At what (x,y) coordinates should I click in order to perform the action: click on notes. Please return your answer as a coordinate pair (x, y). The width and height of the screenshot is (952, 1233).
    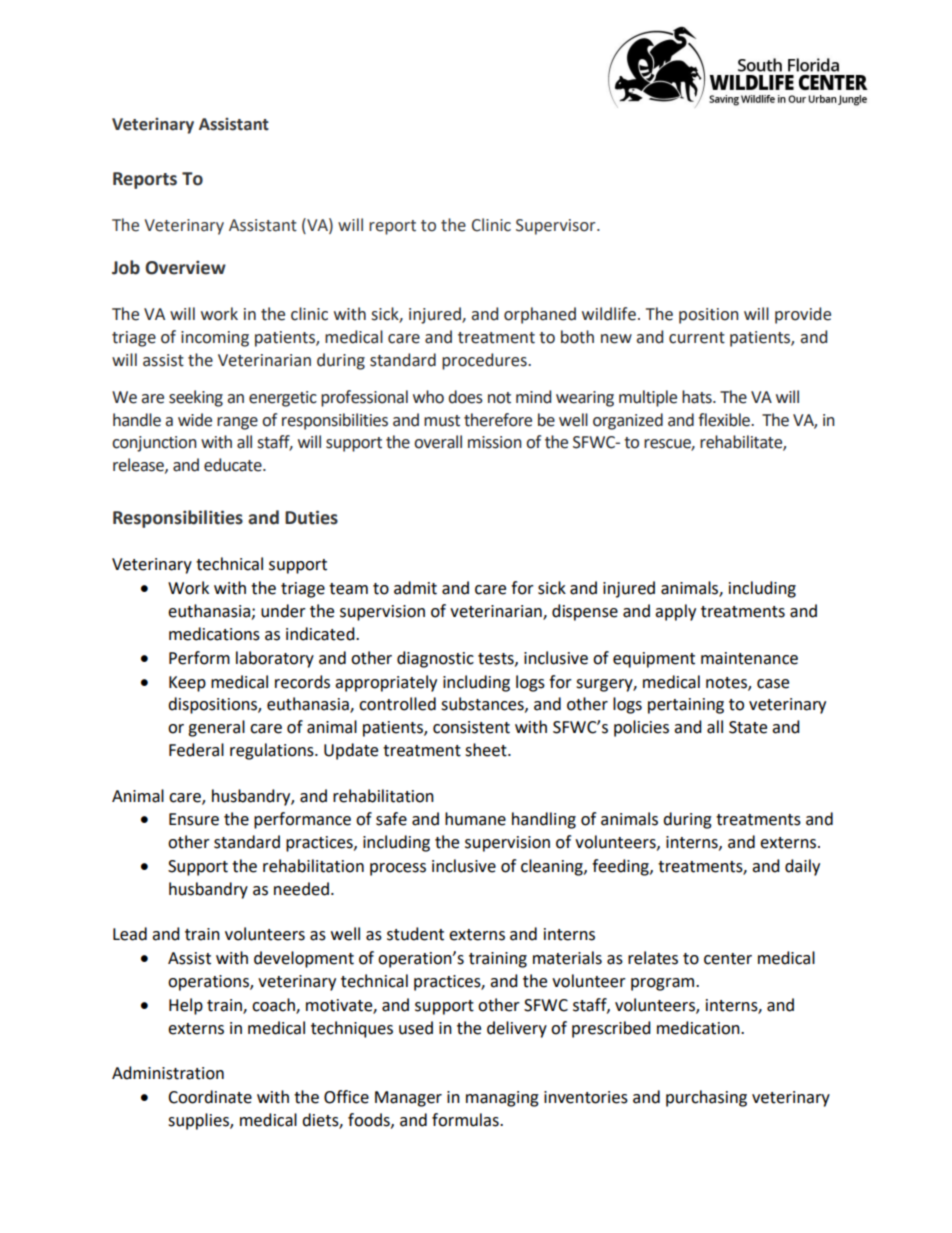
    Looking at the image, I should click on (727, 683).
